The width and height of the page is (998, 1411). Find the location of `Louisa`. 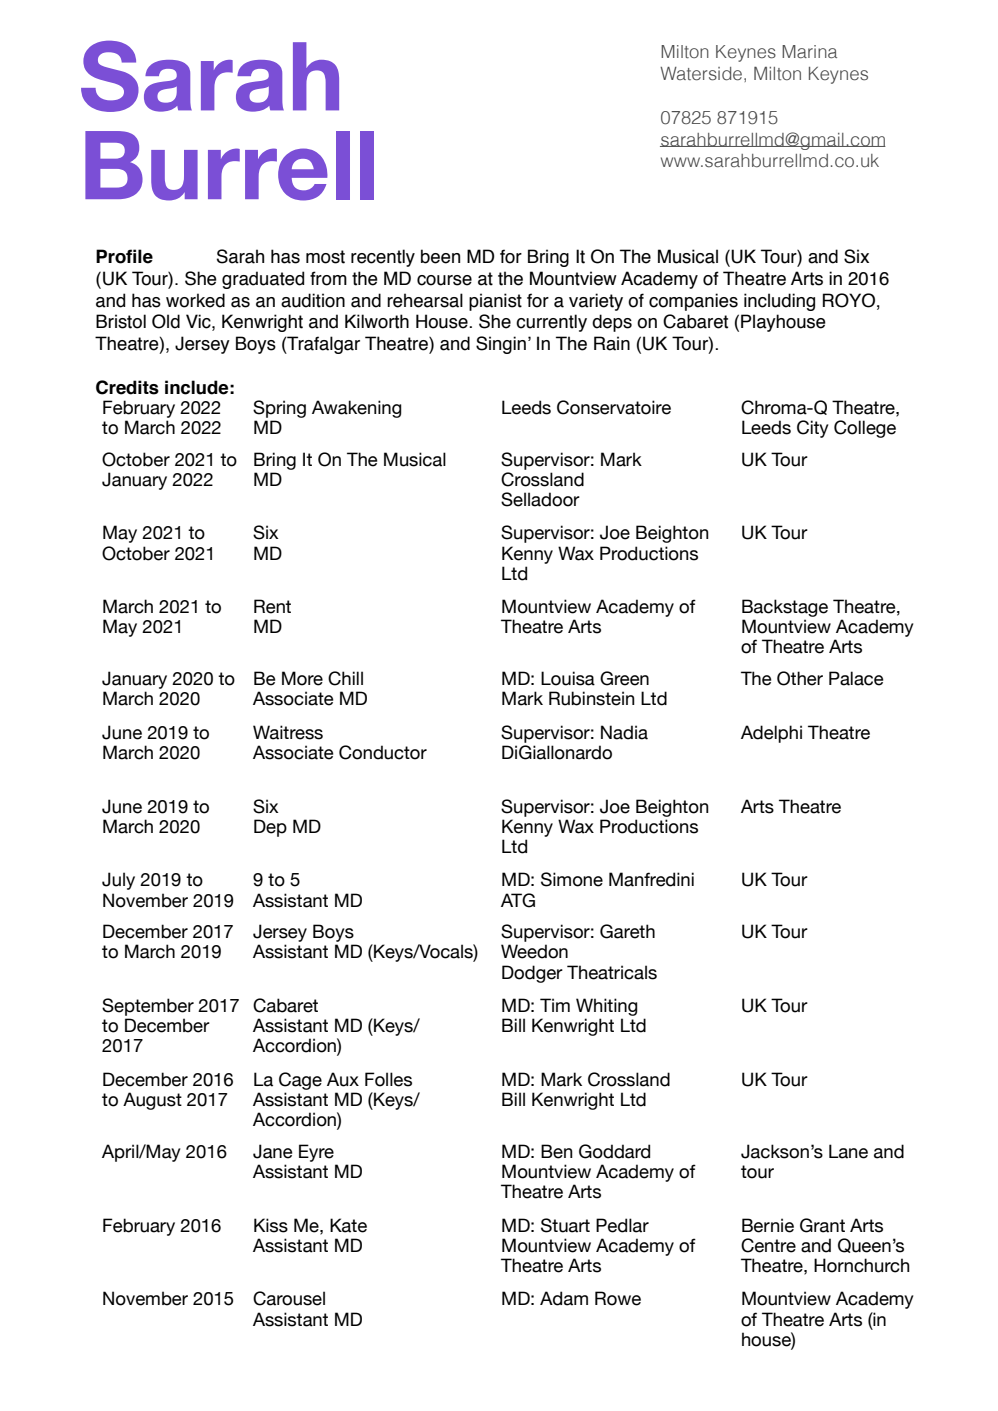

Louisa is located at coordinates (568, 678).
